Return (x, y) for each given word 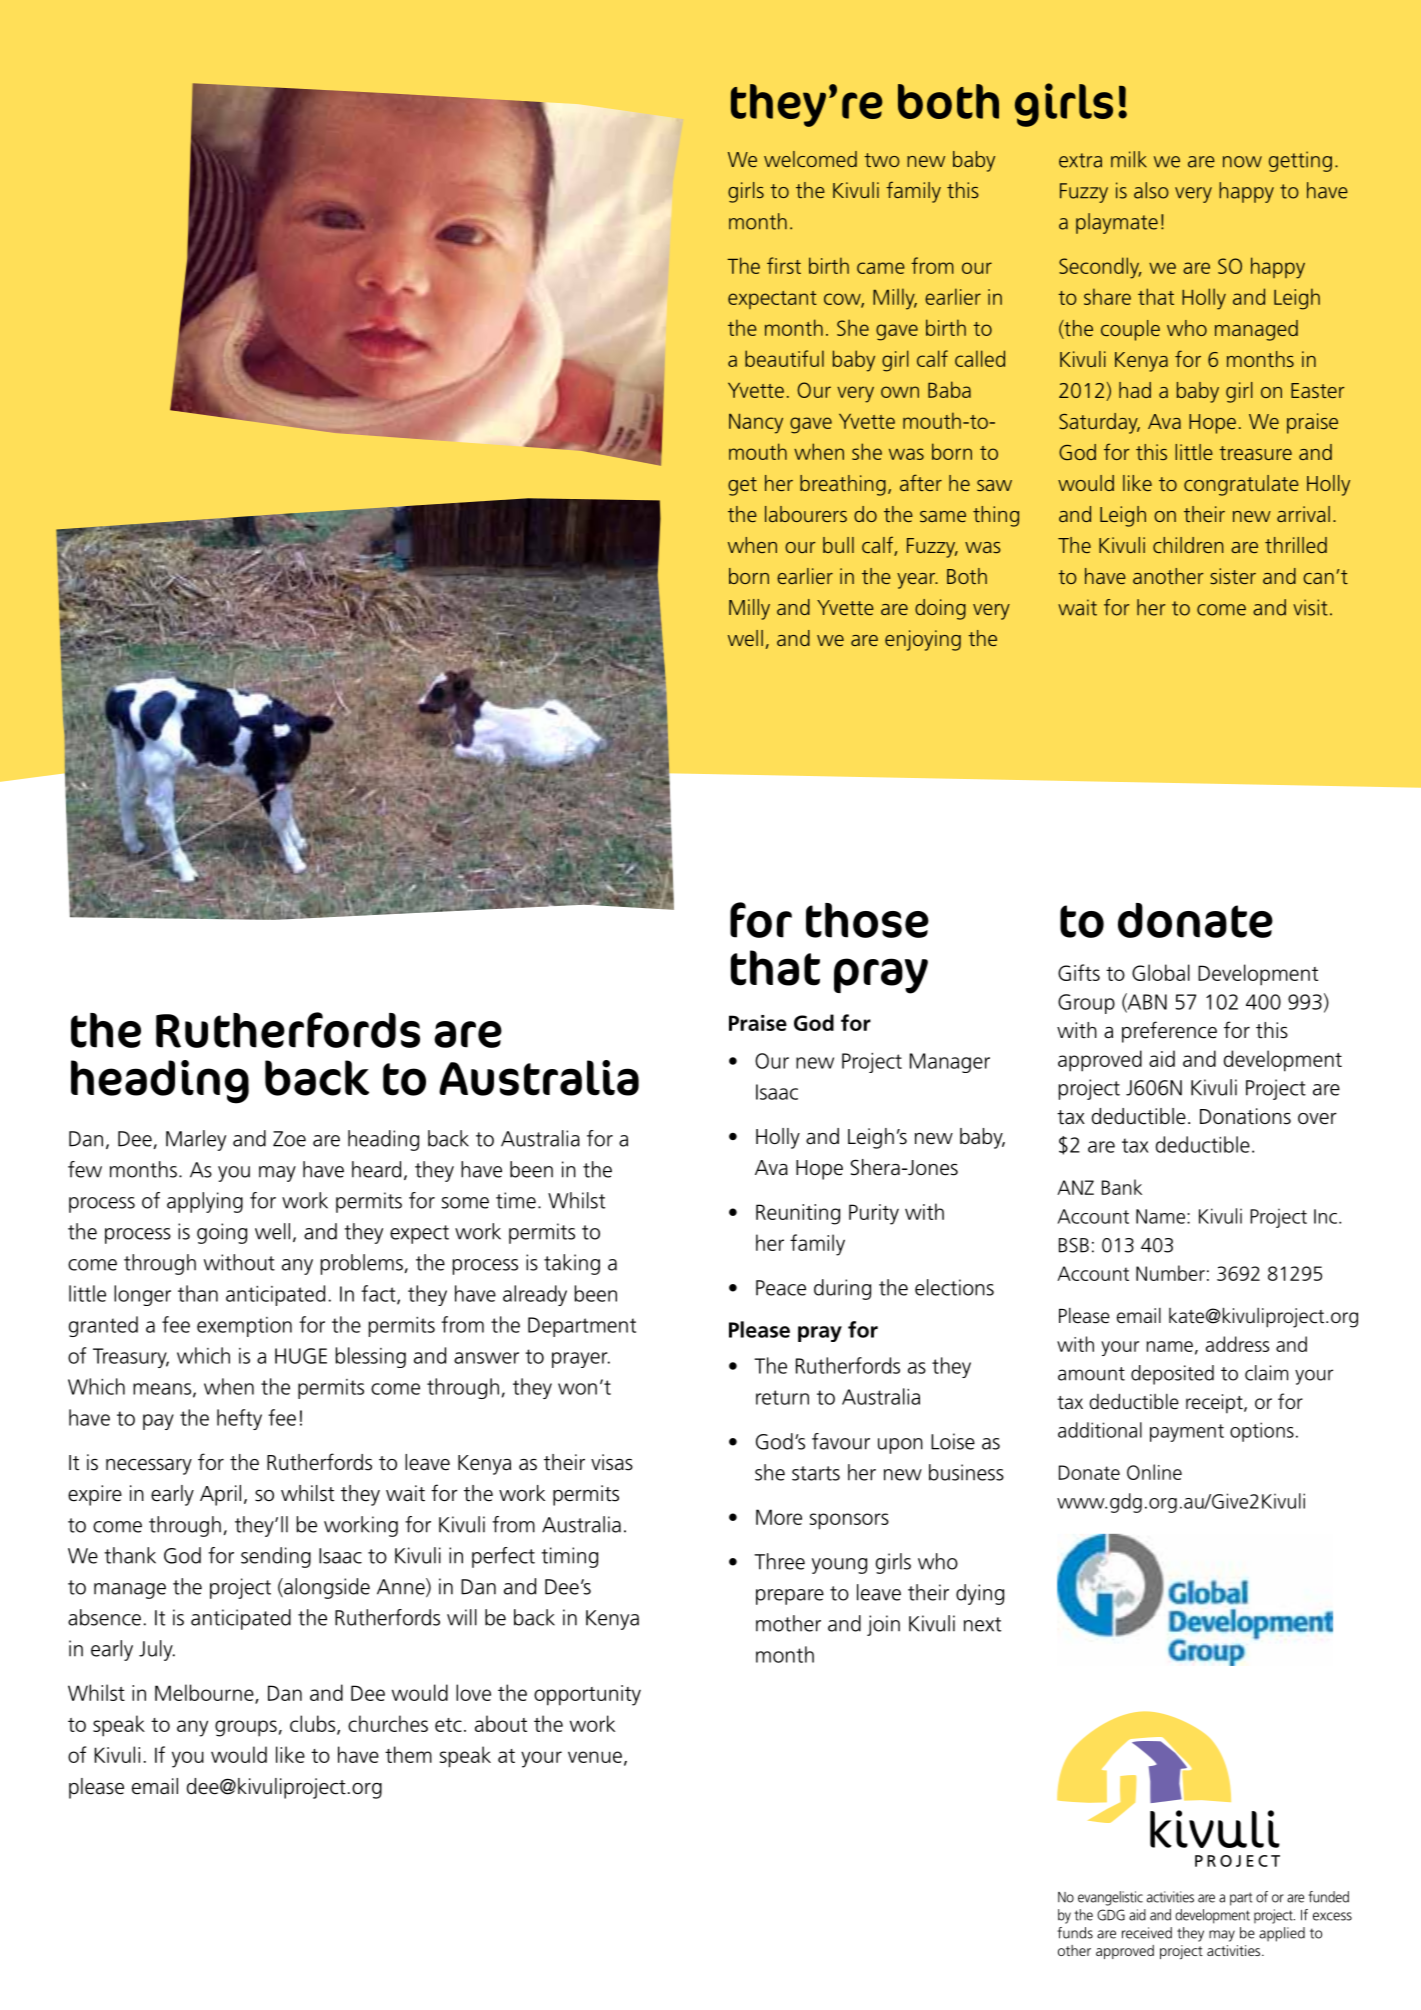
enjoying (923, 640)
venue (595, 1757)
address (1237, 1344)
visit (1310, 607)
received (1147, 1933)
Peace (781, 1288)
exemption (244, 1327)
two (882, 160)
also (1151, 190)
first (784, 265)
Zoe (289, 1139)
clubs (314, 1725)
